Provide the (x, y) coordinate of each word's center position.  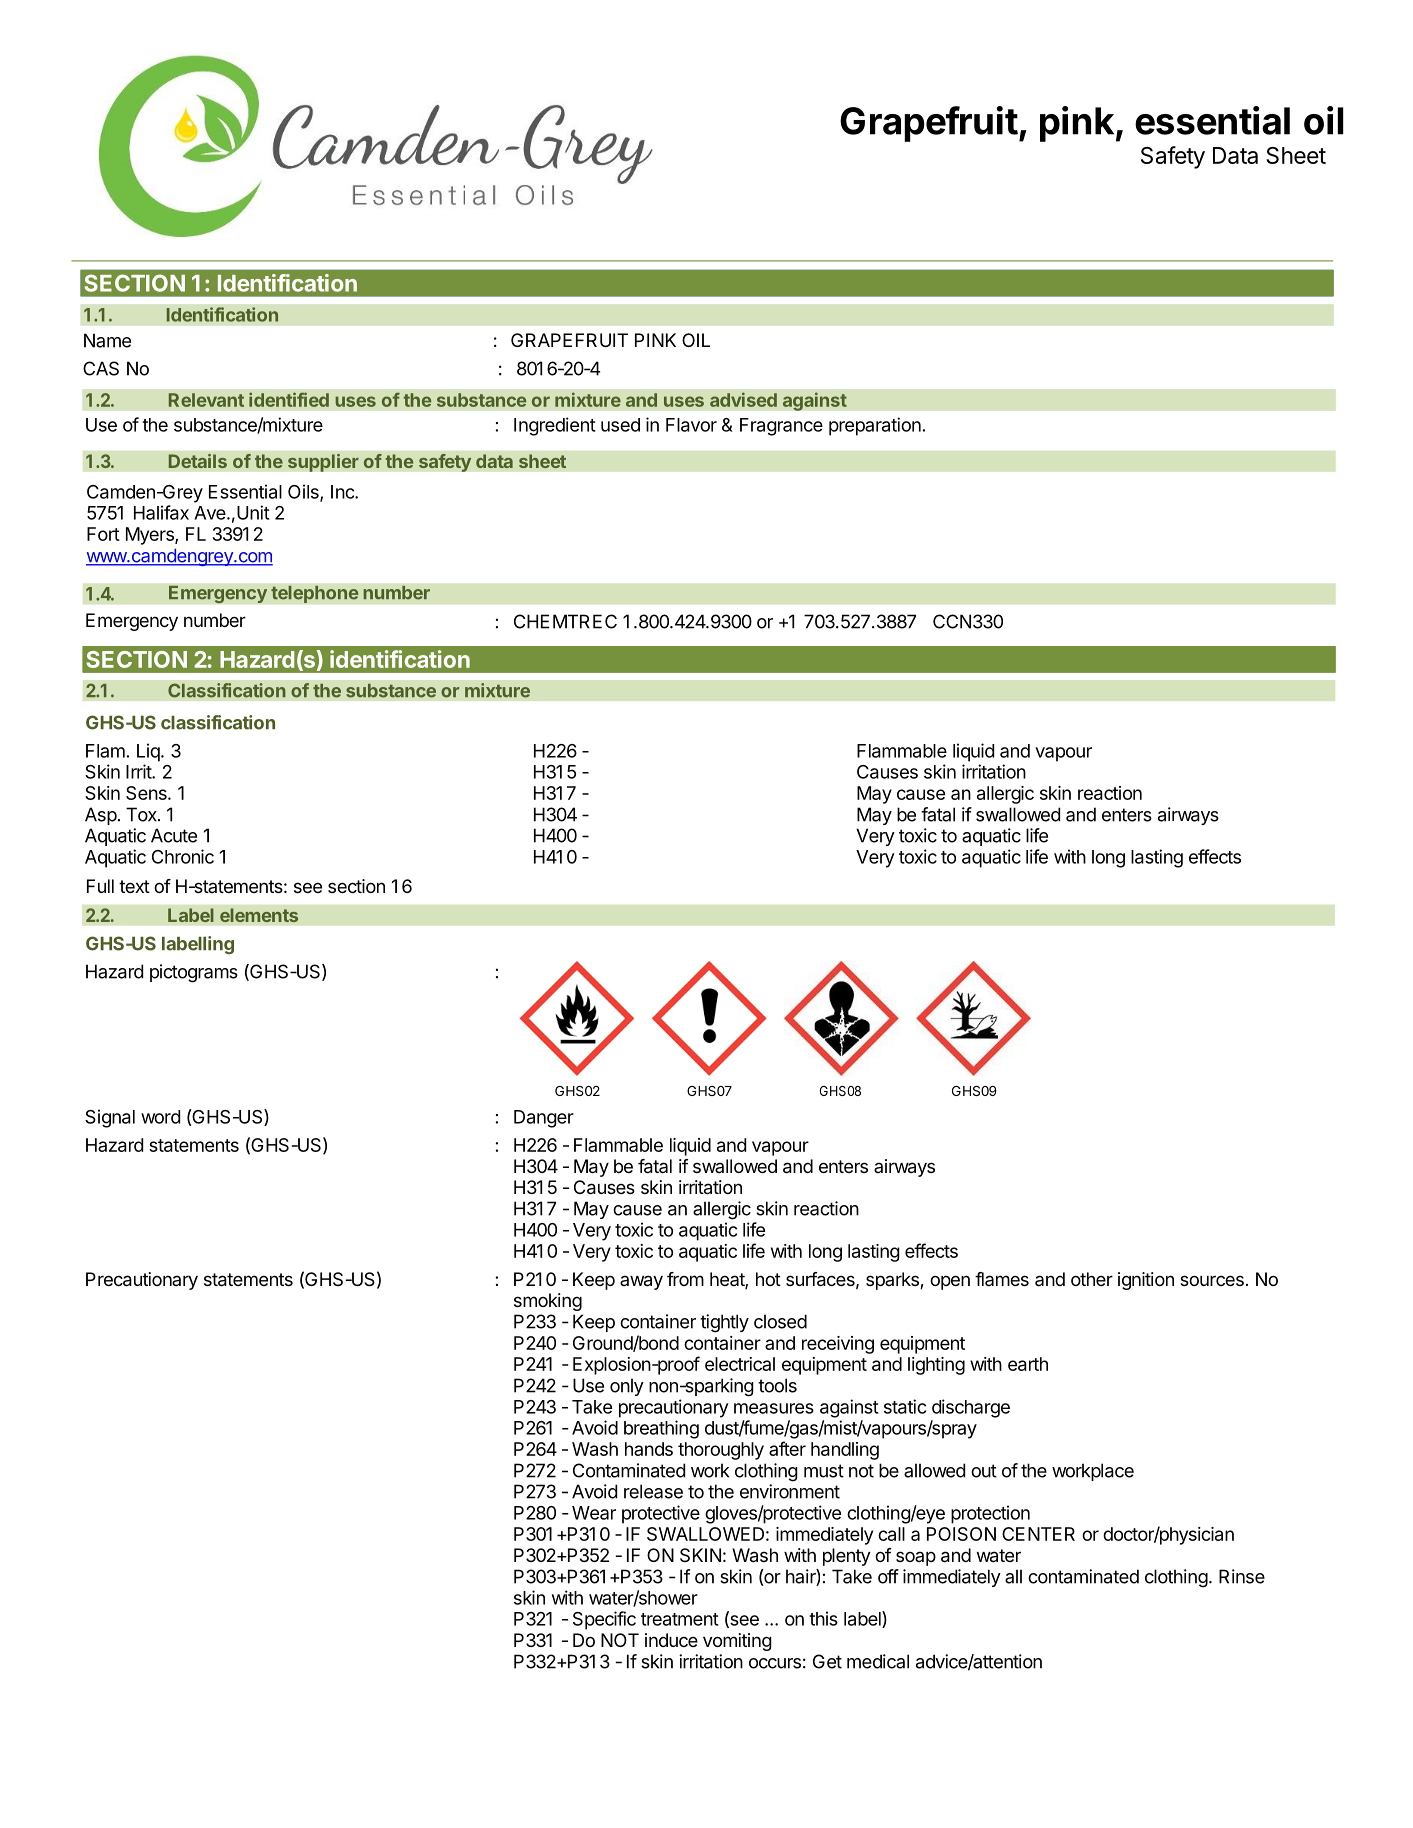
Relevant (206, 400)
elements (259, 915)
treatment (680, 1619)
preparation (875, 426)
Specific (604, 1620)
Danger (544, 1119)
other (1092, 1279)
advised (743, 399)
